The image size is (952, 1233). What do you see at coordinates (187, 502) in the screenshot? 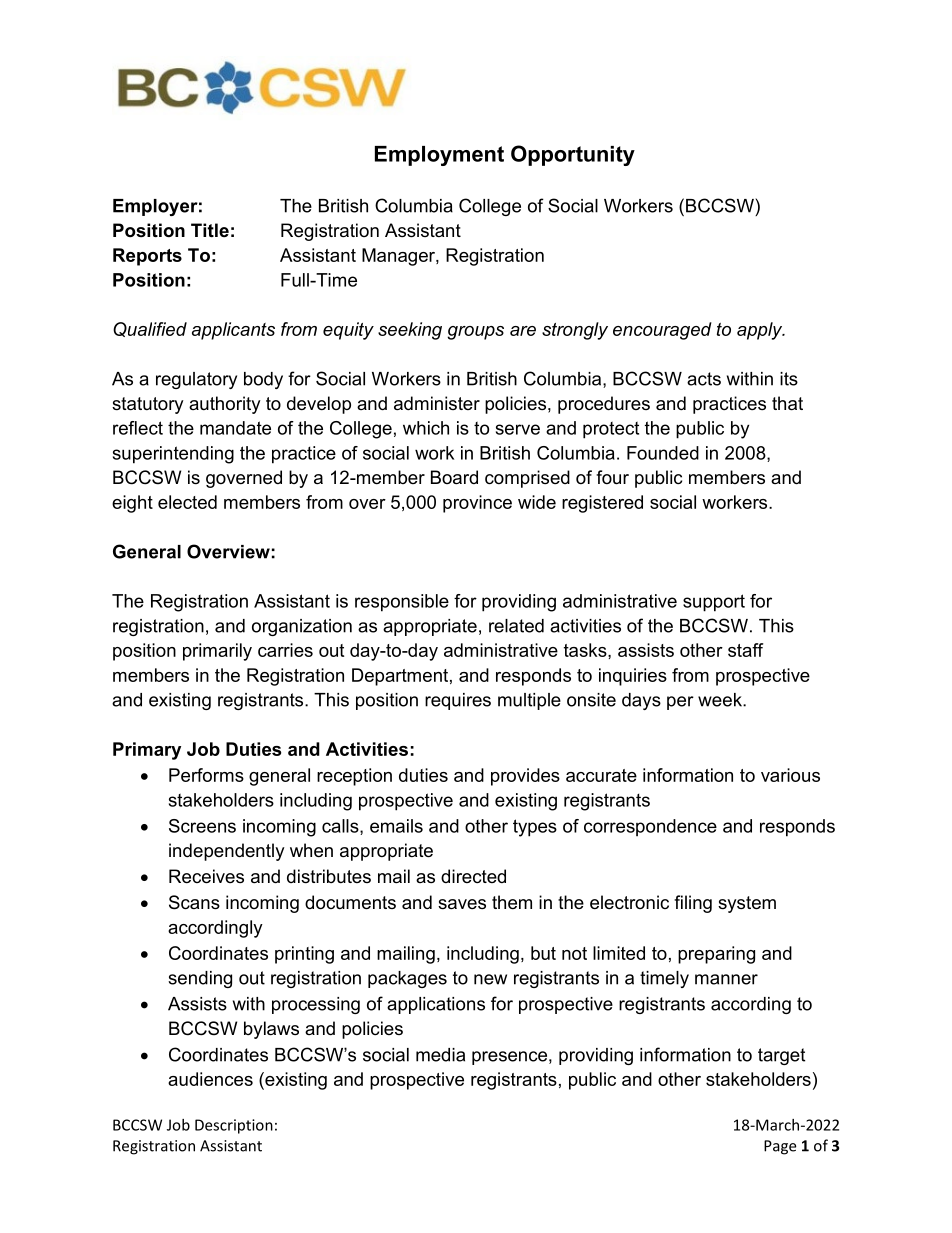
I see `elected` at bounding box center [187, 502].
